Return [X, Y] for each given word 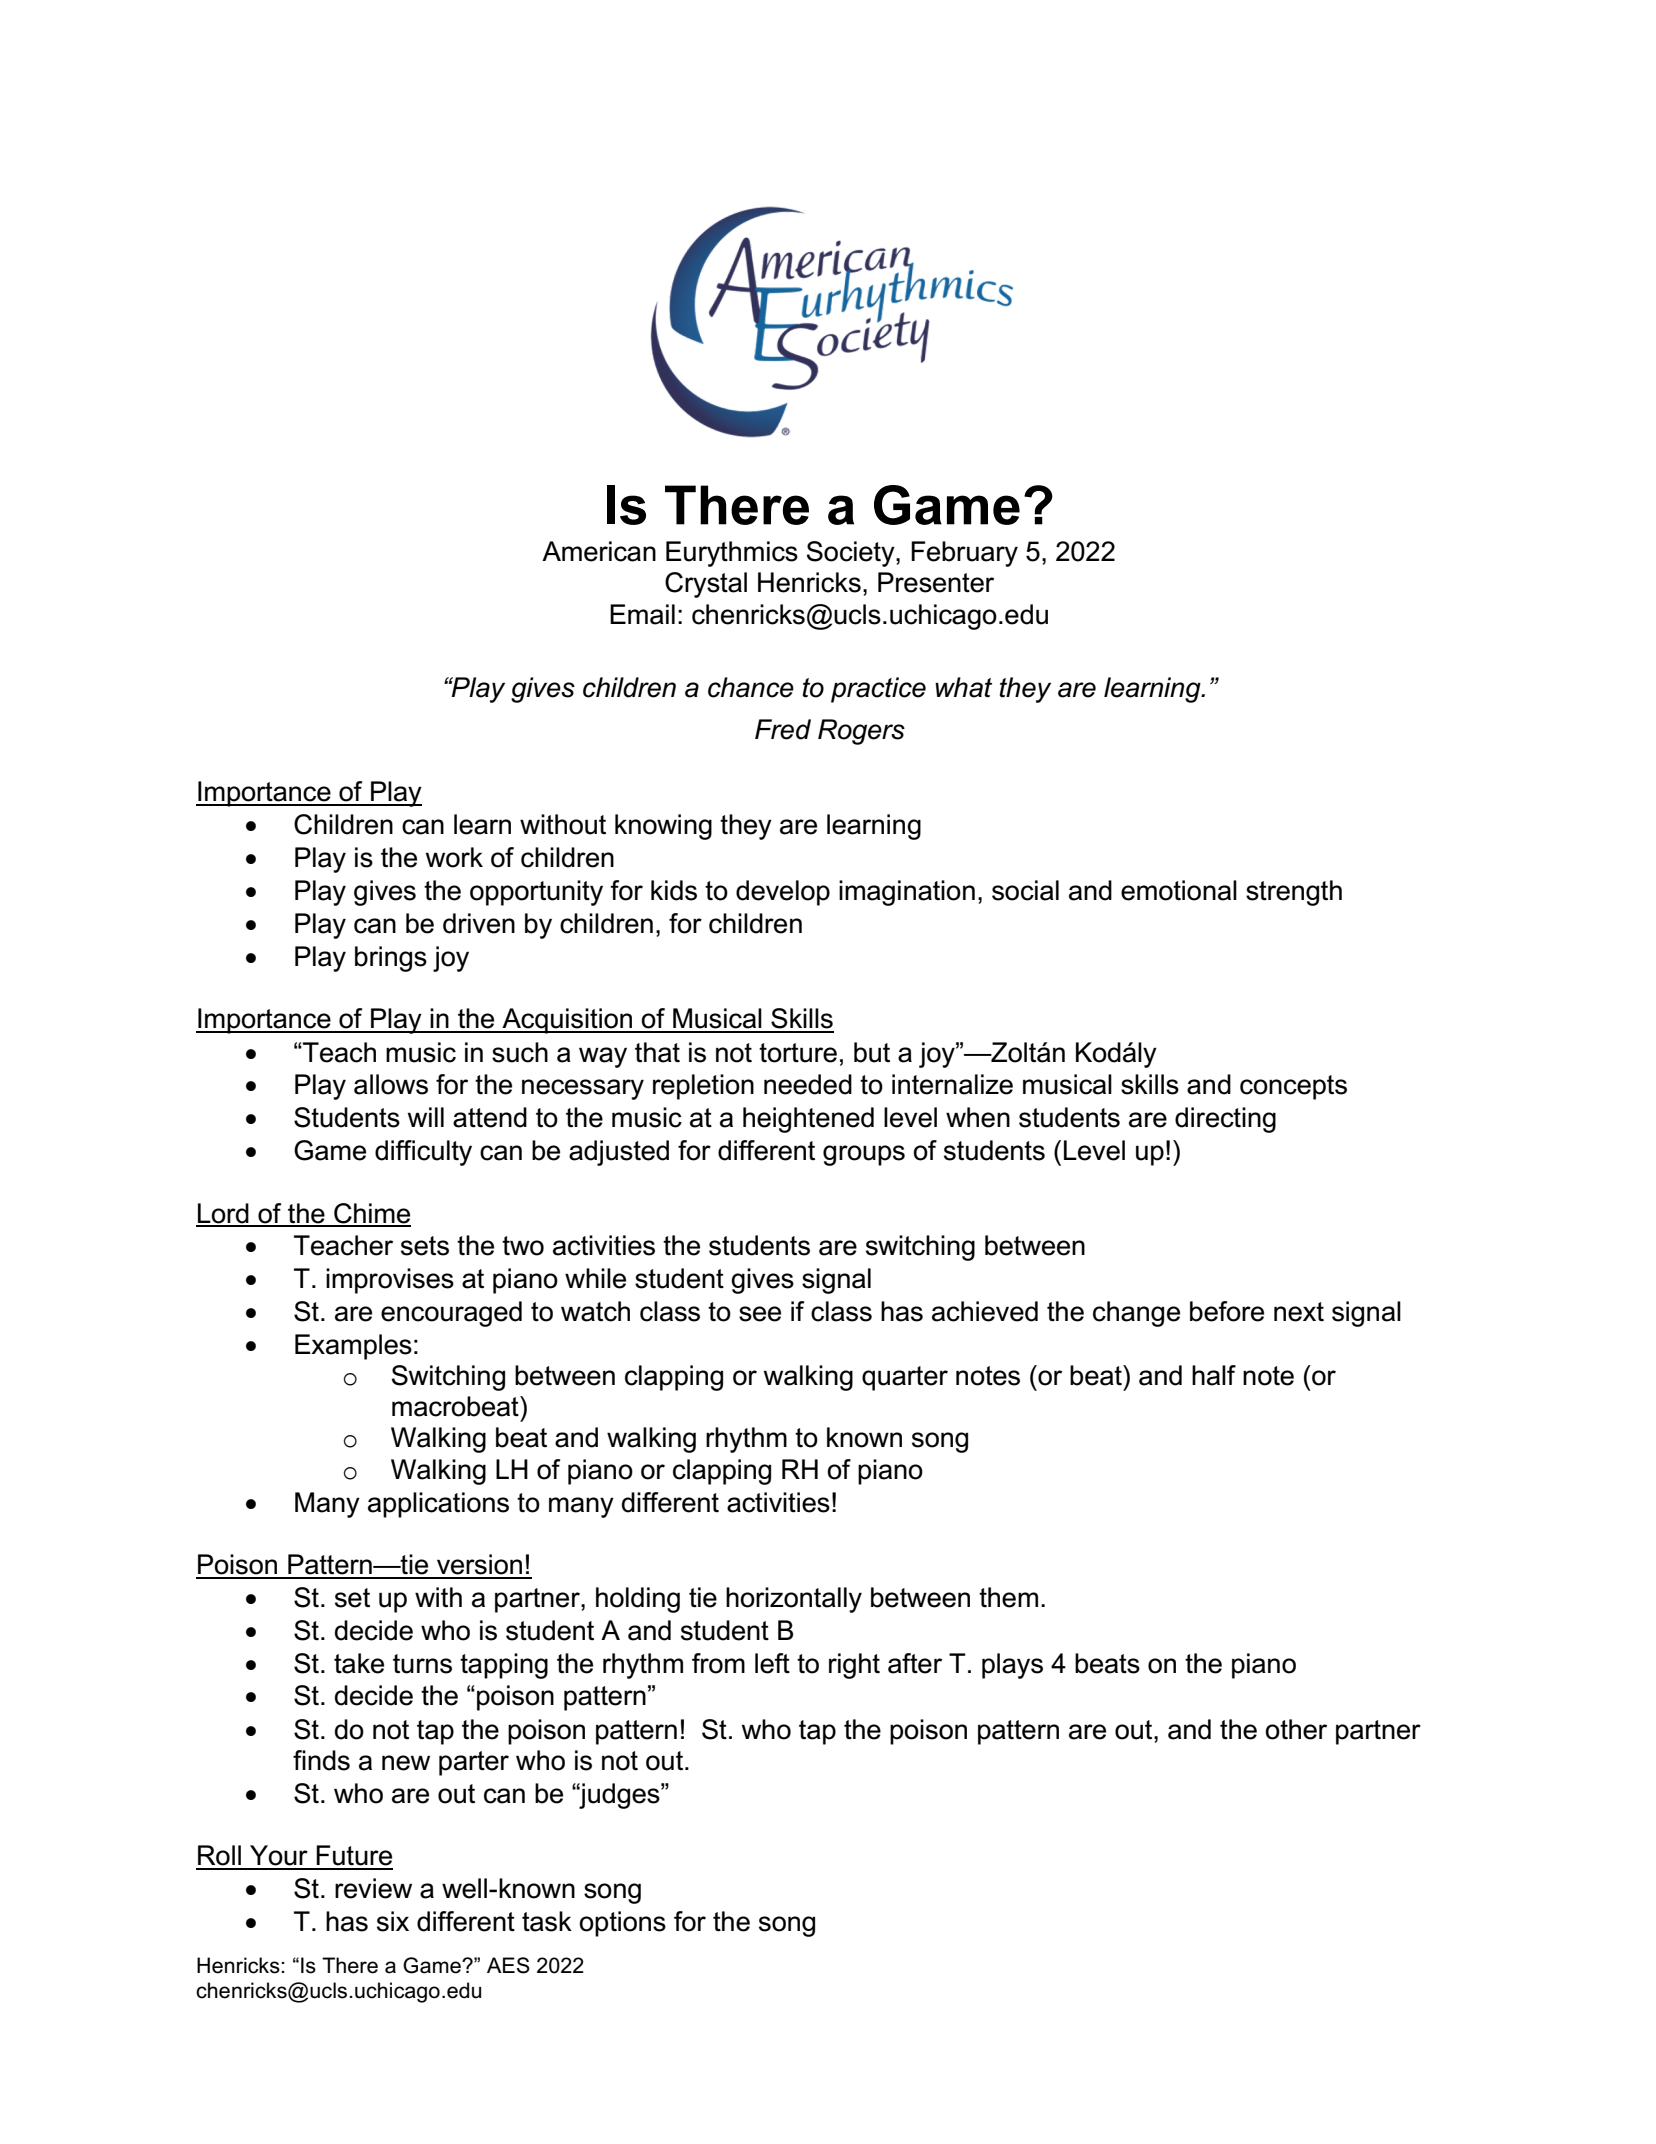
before [1227, 1311]
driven [479, 923]
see [760, 1314]
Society [852, 554]
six [393, 1921]
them [1008, 1597]
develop [783, 893]
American [599, 551]
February [964, 554]
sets [425, 1246]
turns [422, 1664]
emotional [1179, 890]
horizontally [794, 1600]
